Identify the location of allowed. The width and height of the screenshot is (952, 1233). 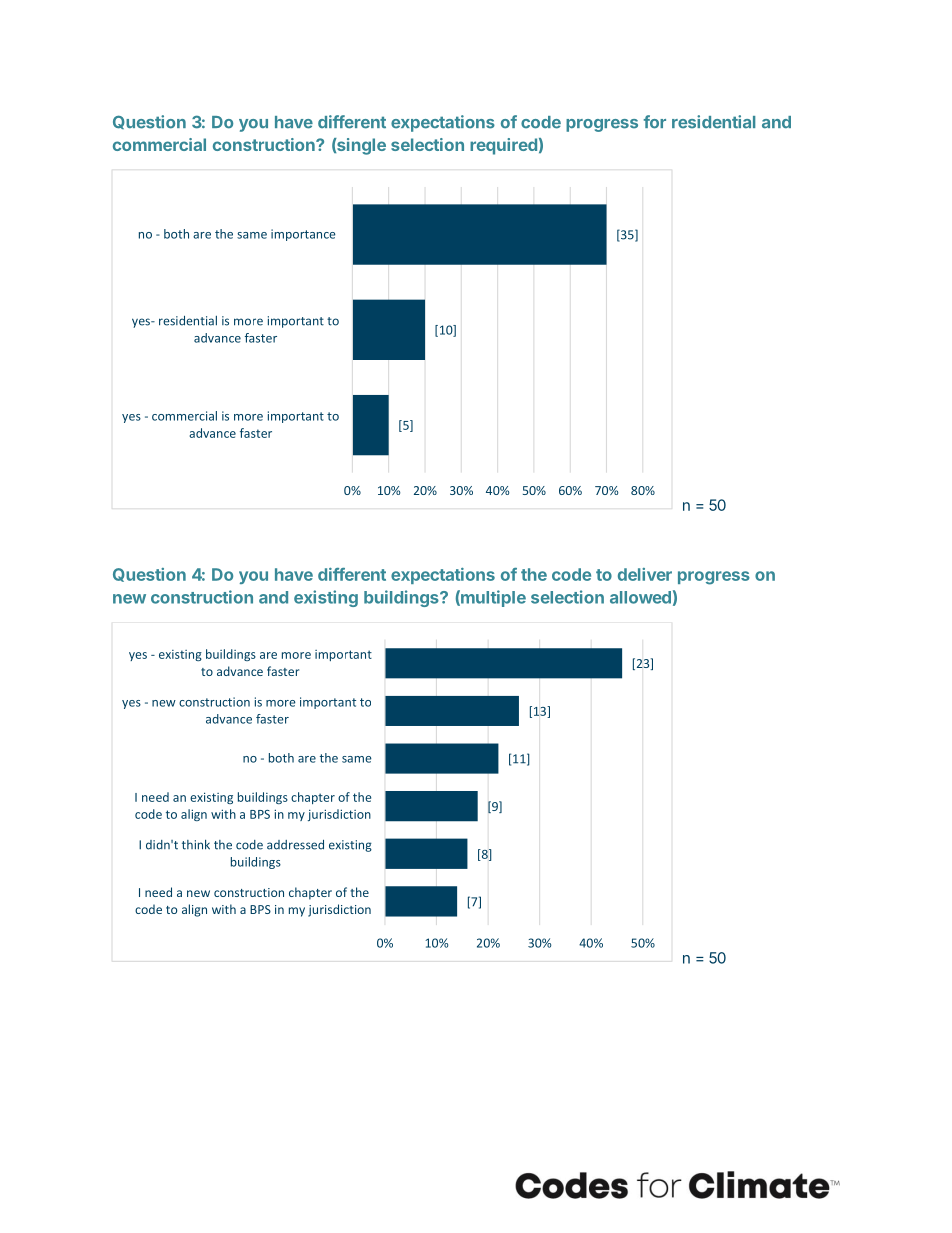
(640, 597).
